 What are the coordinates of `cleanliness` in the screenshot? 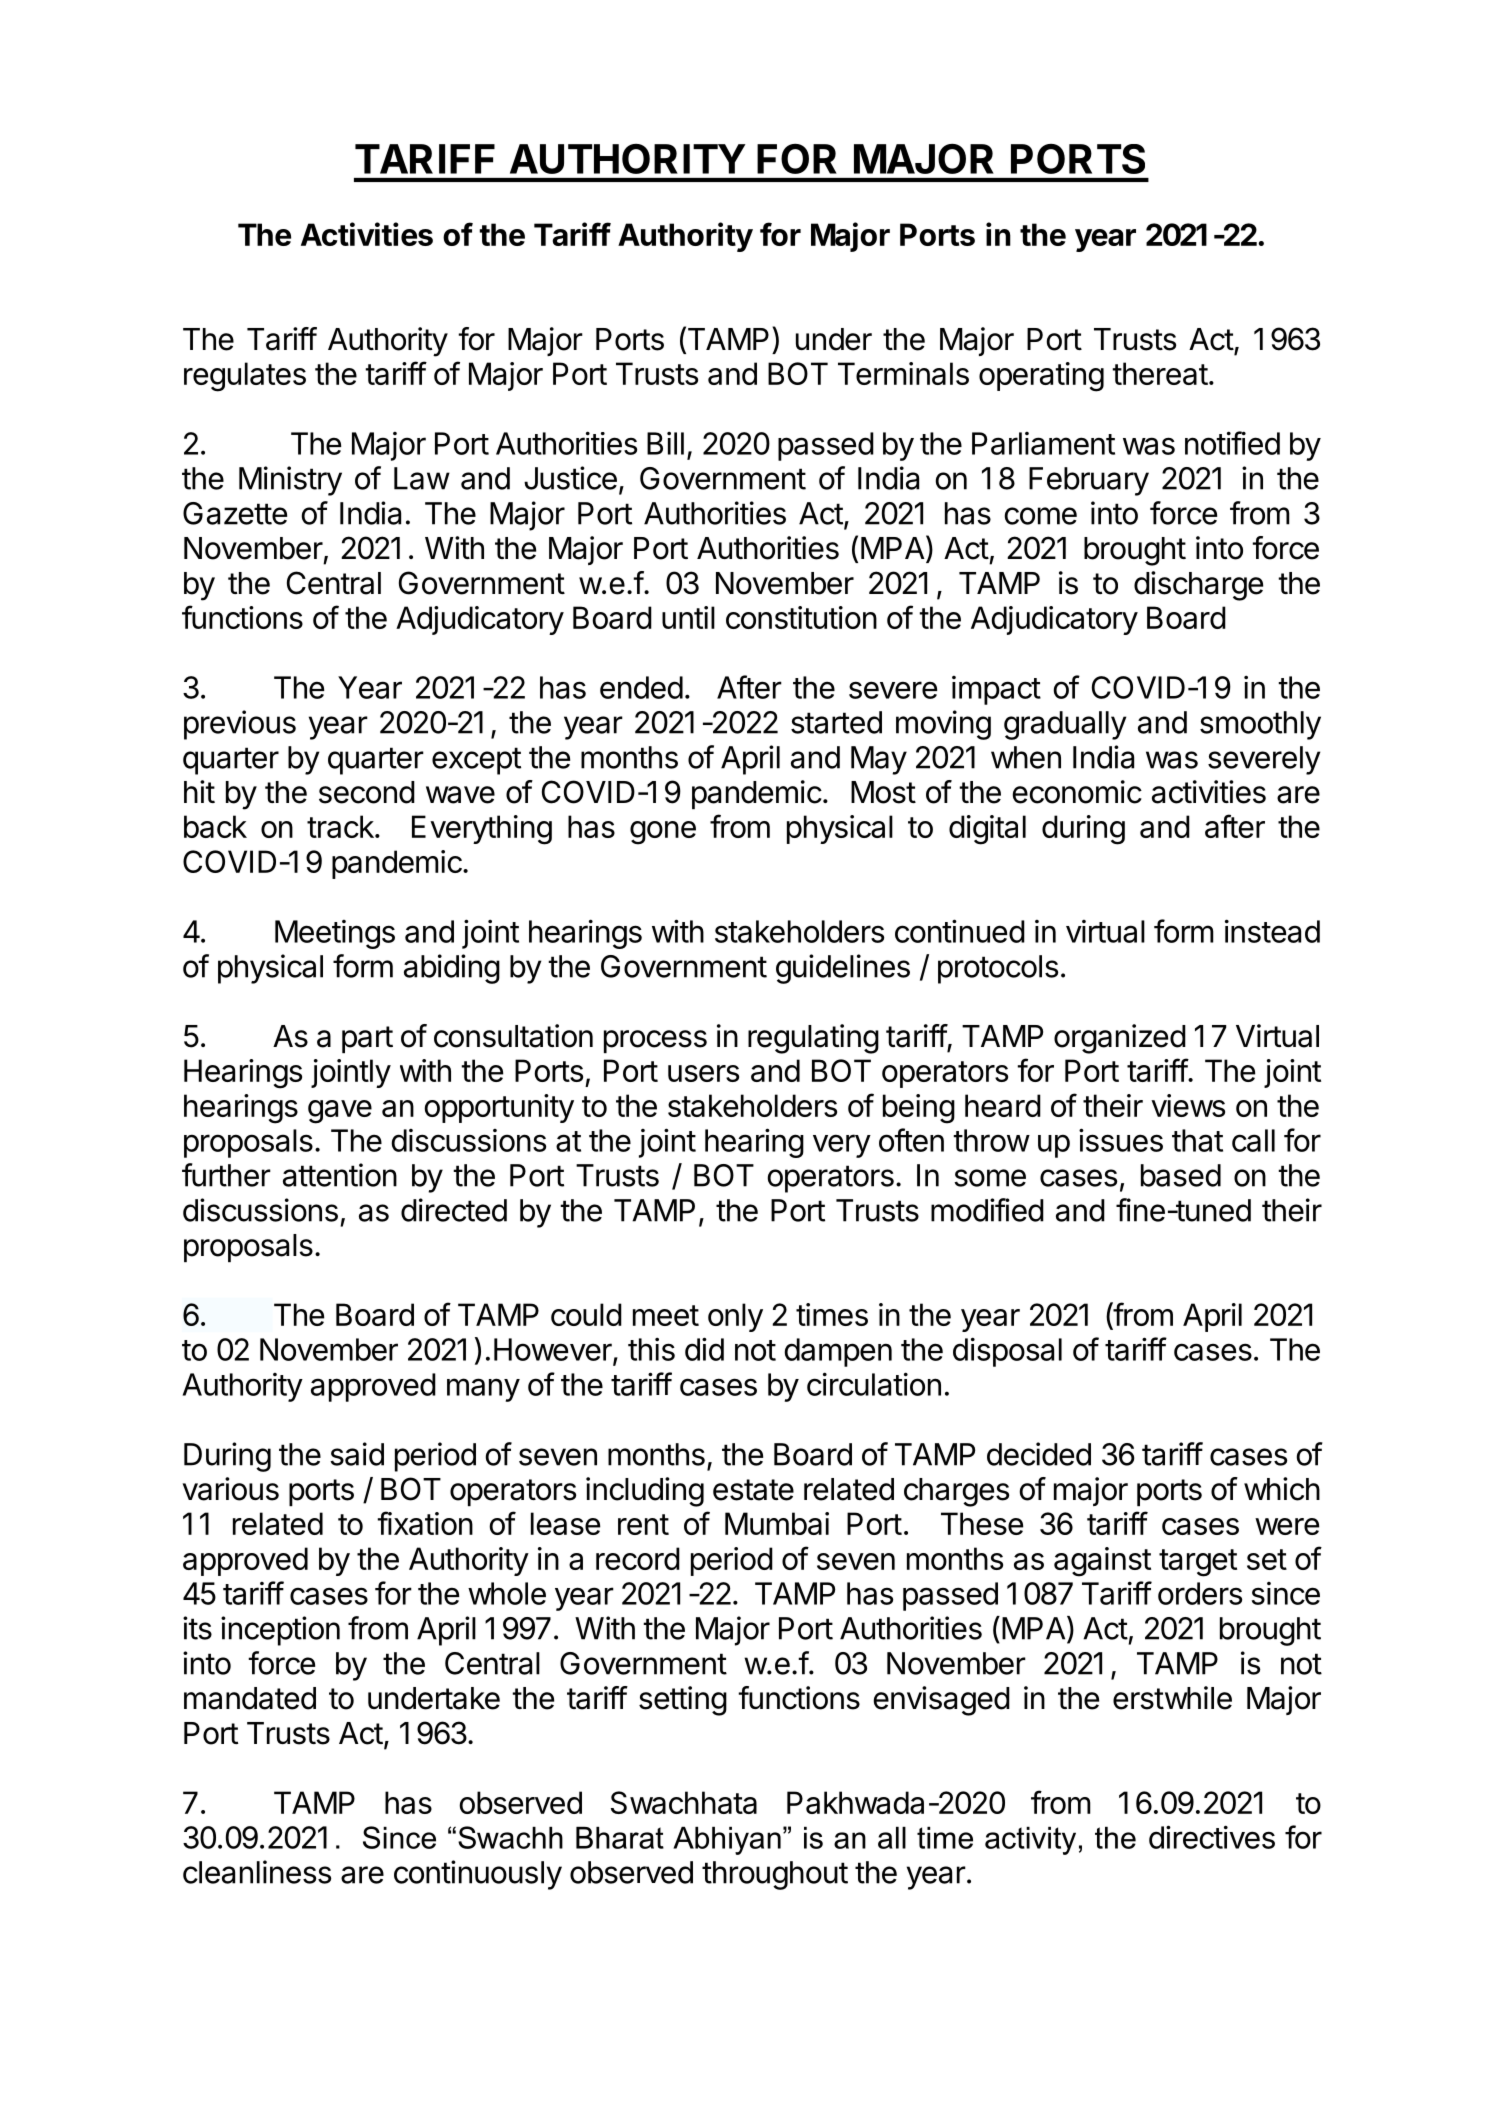 It's located at (257, 1872).
